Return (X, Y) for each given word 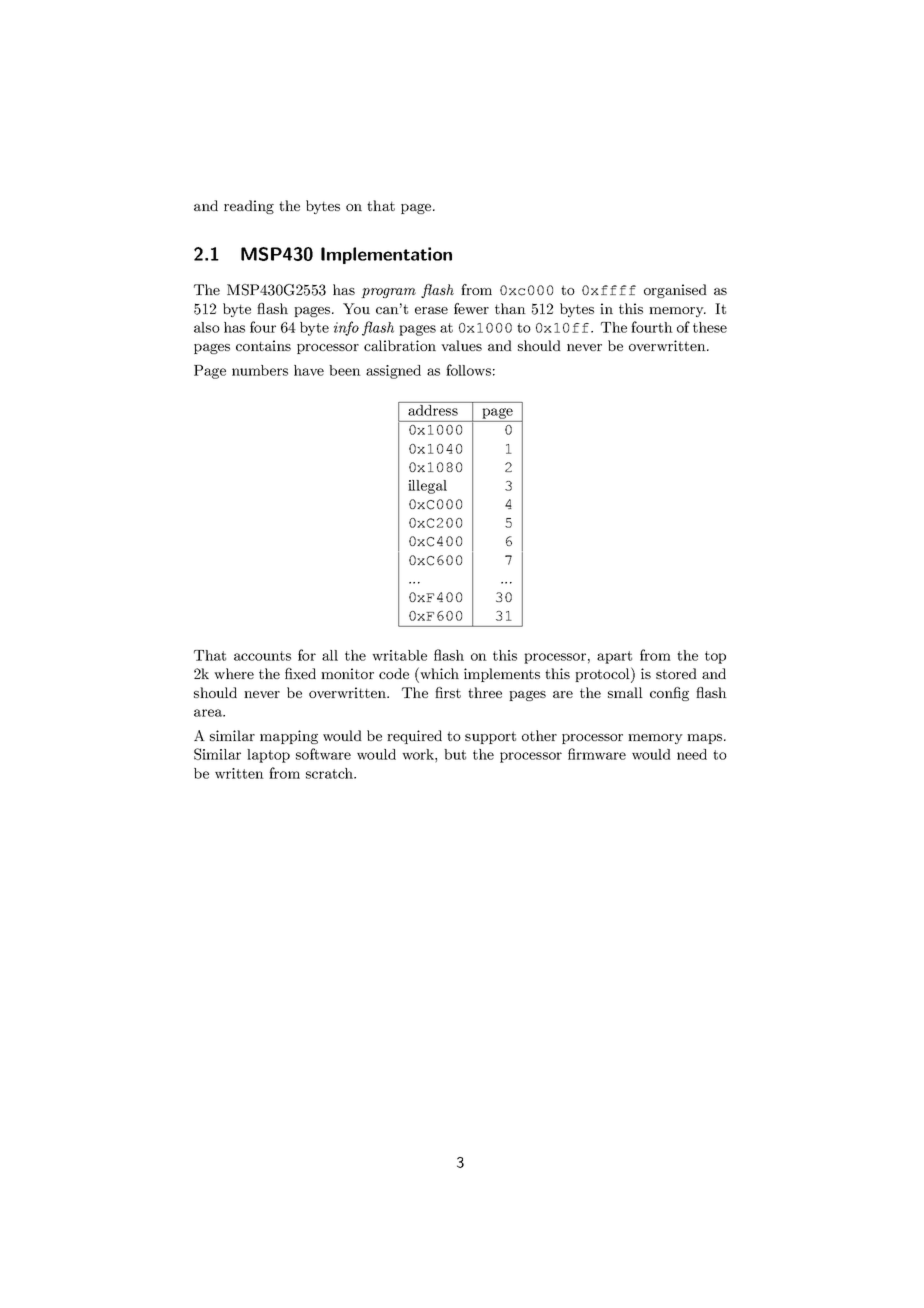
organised (675, 291)
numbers (260, 370)
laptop (268, 756)
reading (249, 207)
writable (399, 655)
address (433, 409)
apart (614, 657)
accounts (262, 656)
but (455, 754)
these (710, 327)
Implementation (386, 255)
